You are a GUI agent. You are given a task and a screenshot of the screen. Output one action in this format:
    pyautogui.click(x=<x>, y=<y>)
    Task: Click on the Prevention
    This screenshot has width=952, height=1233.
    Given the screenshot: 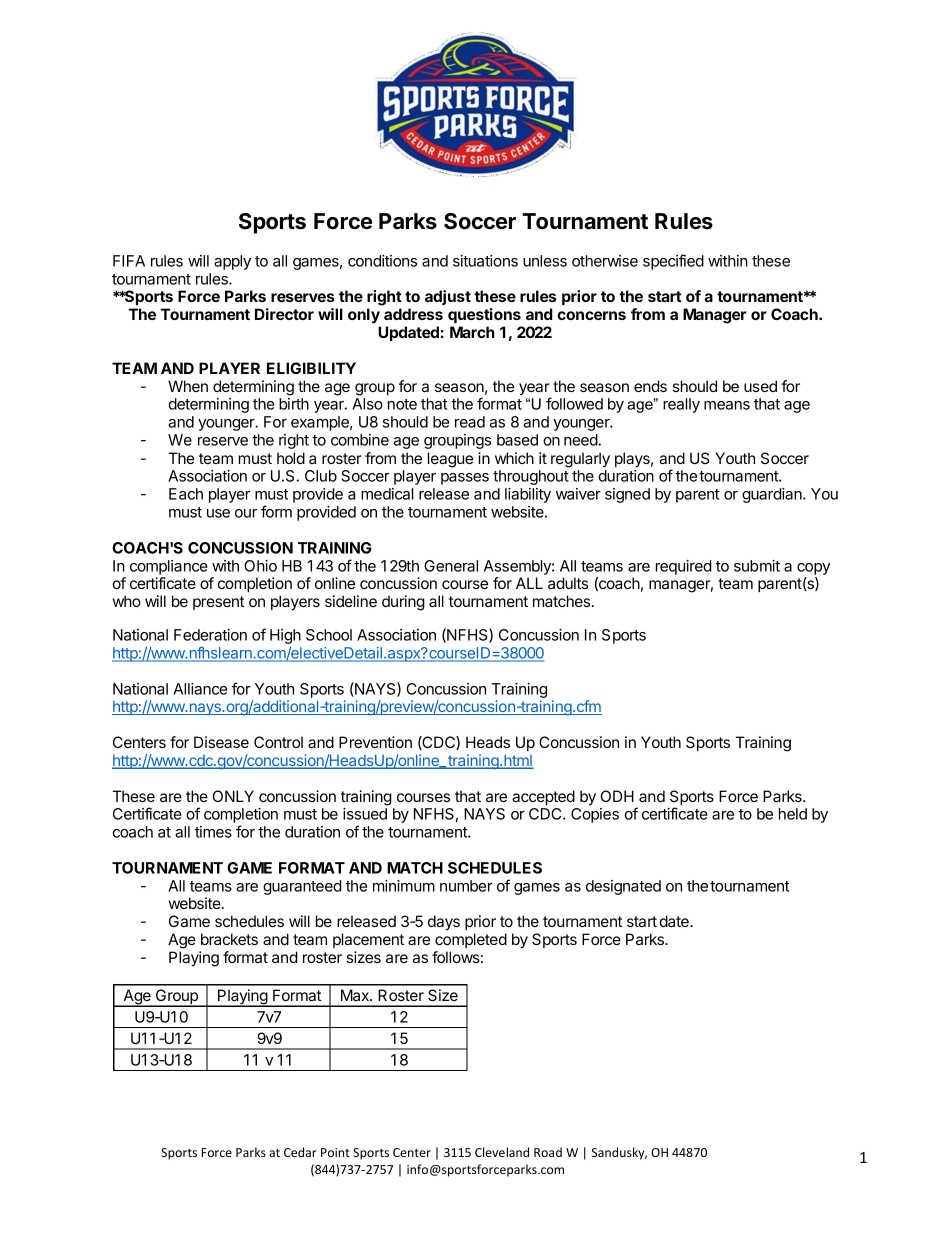 What is the action you would take?
    pyautogui.click(x=375, y=742)
